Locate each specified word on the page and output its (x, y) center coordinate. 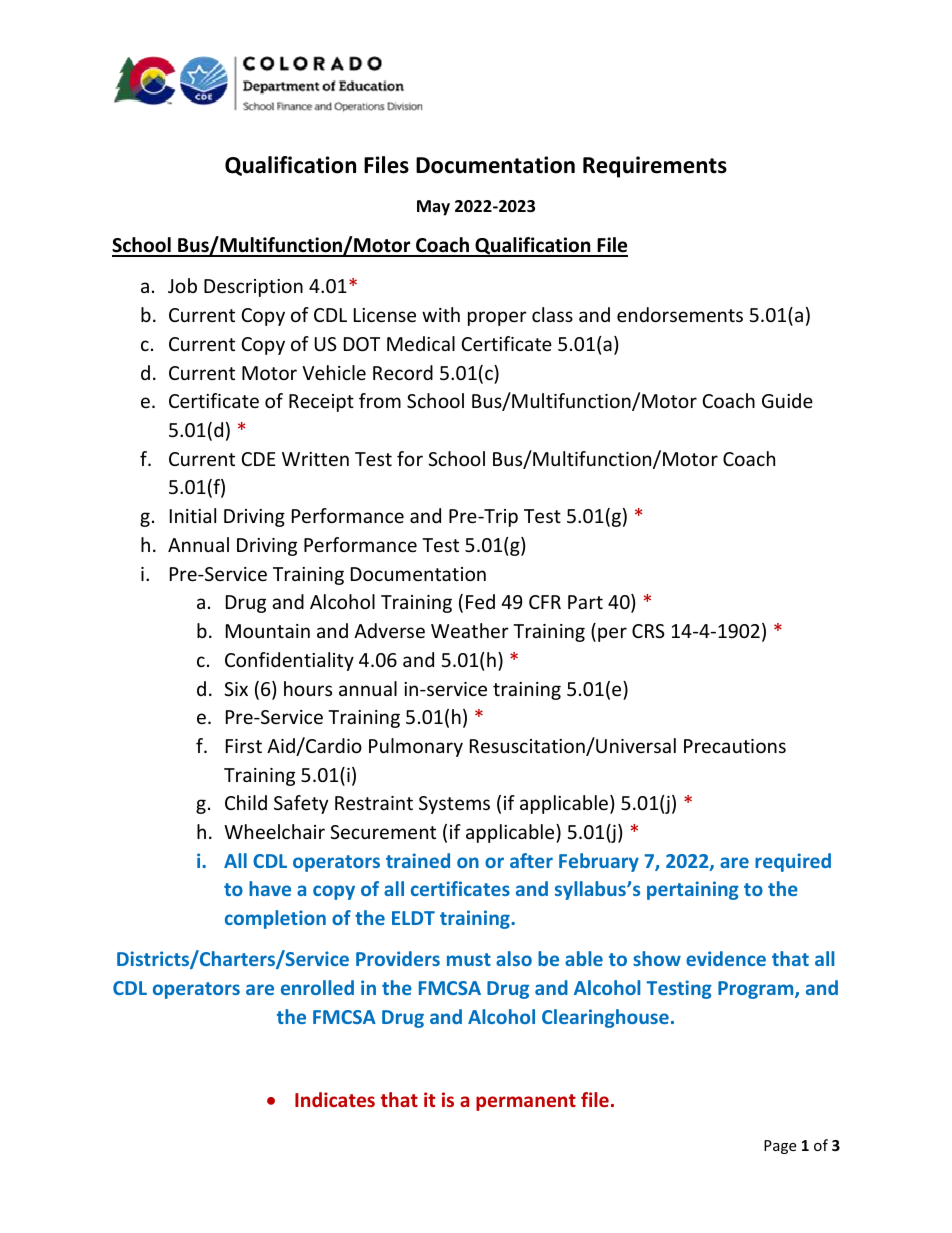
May (433, 208)
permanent (526, 1102)
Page (780, 1147)
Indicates (335, 1099)
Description (253, 288)
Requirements (655, 167)
